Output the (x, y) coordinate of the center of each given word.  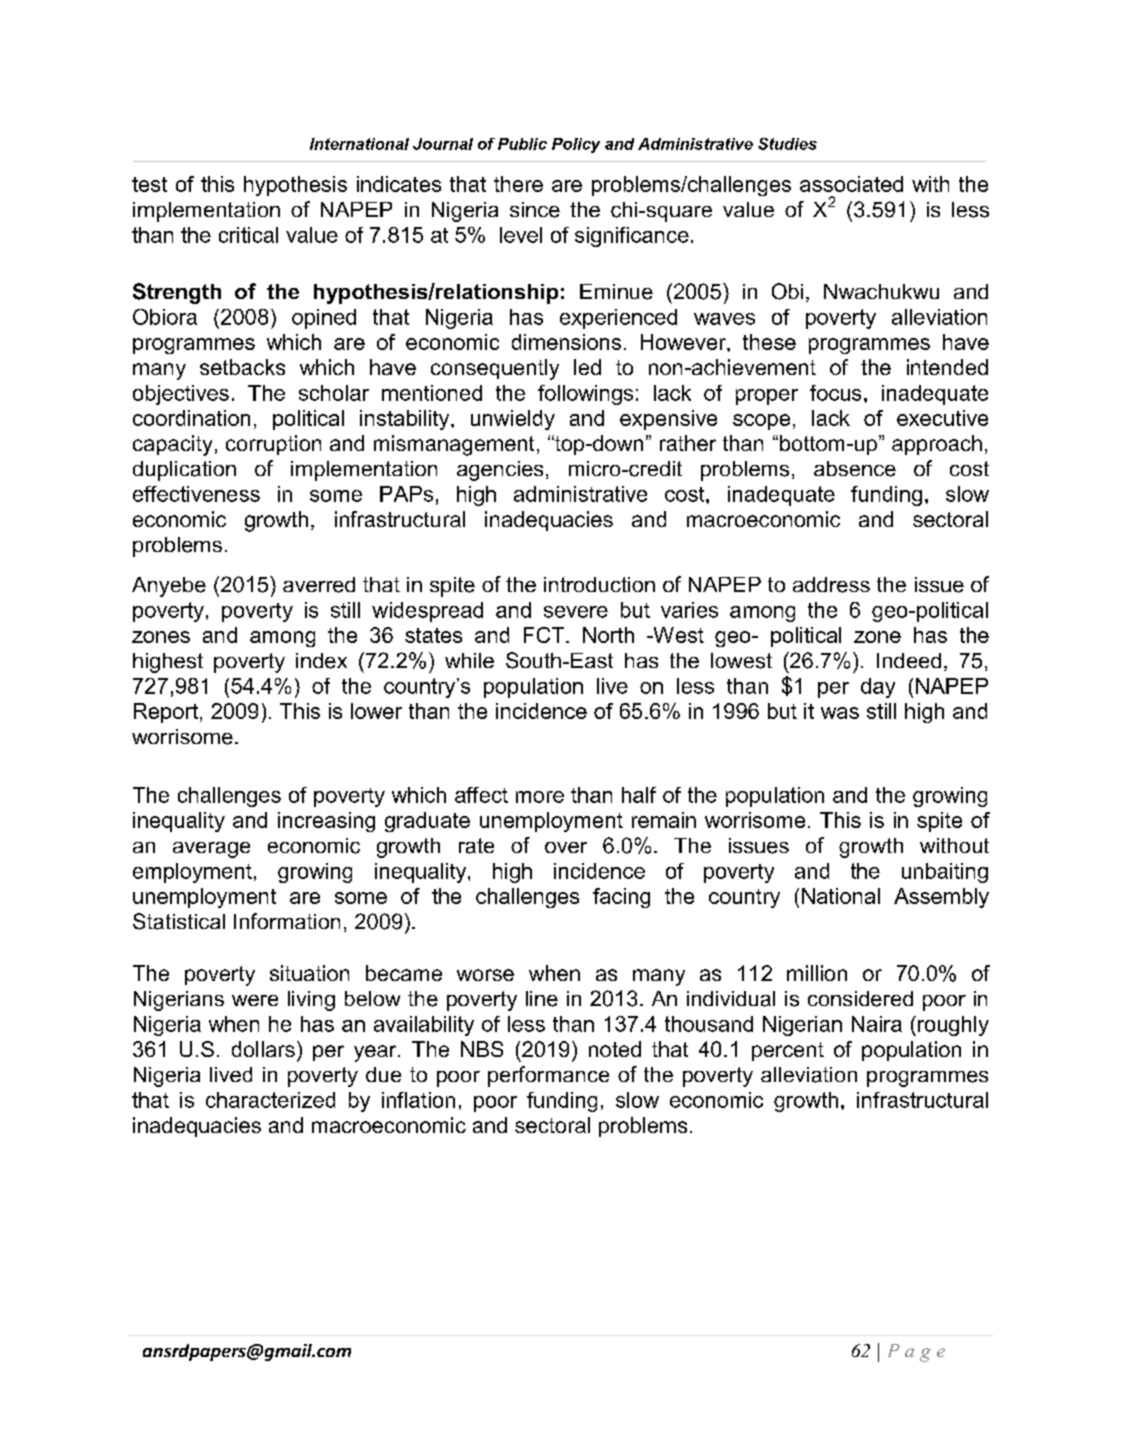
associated (851, 184)
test (149, 184)
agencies (500, 471)
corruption (273, 445)
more (540, 797)
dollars (263, 1049)
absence (855, 469)
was (840, 713)
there (518, 184)
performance (548, 1076)
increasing (326, 822)
